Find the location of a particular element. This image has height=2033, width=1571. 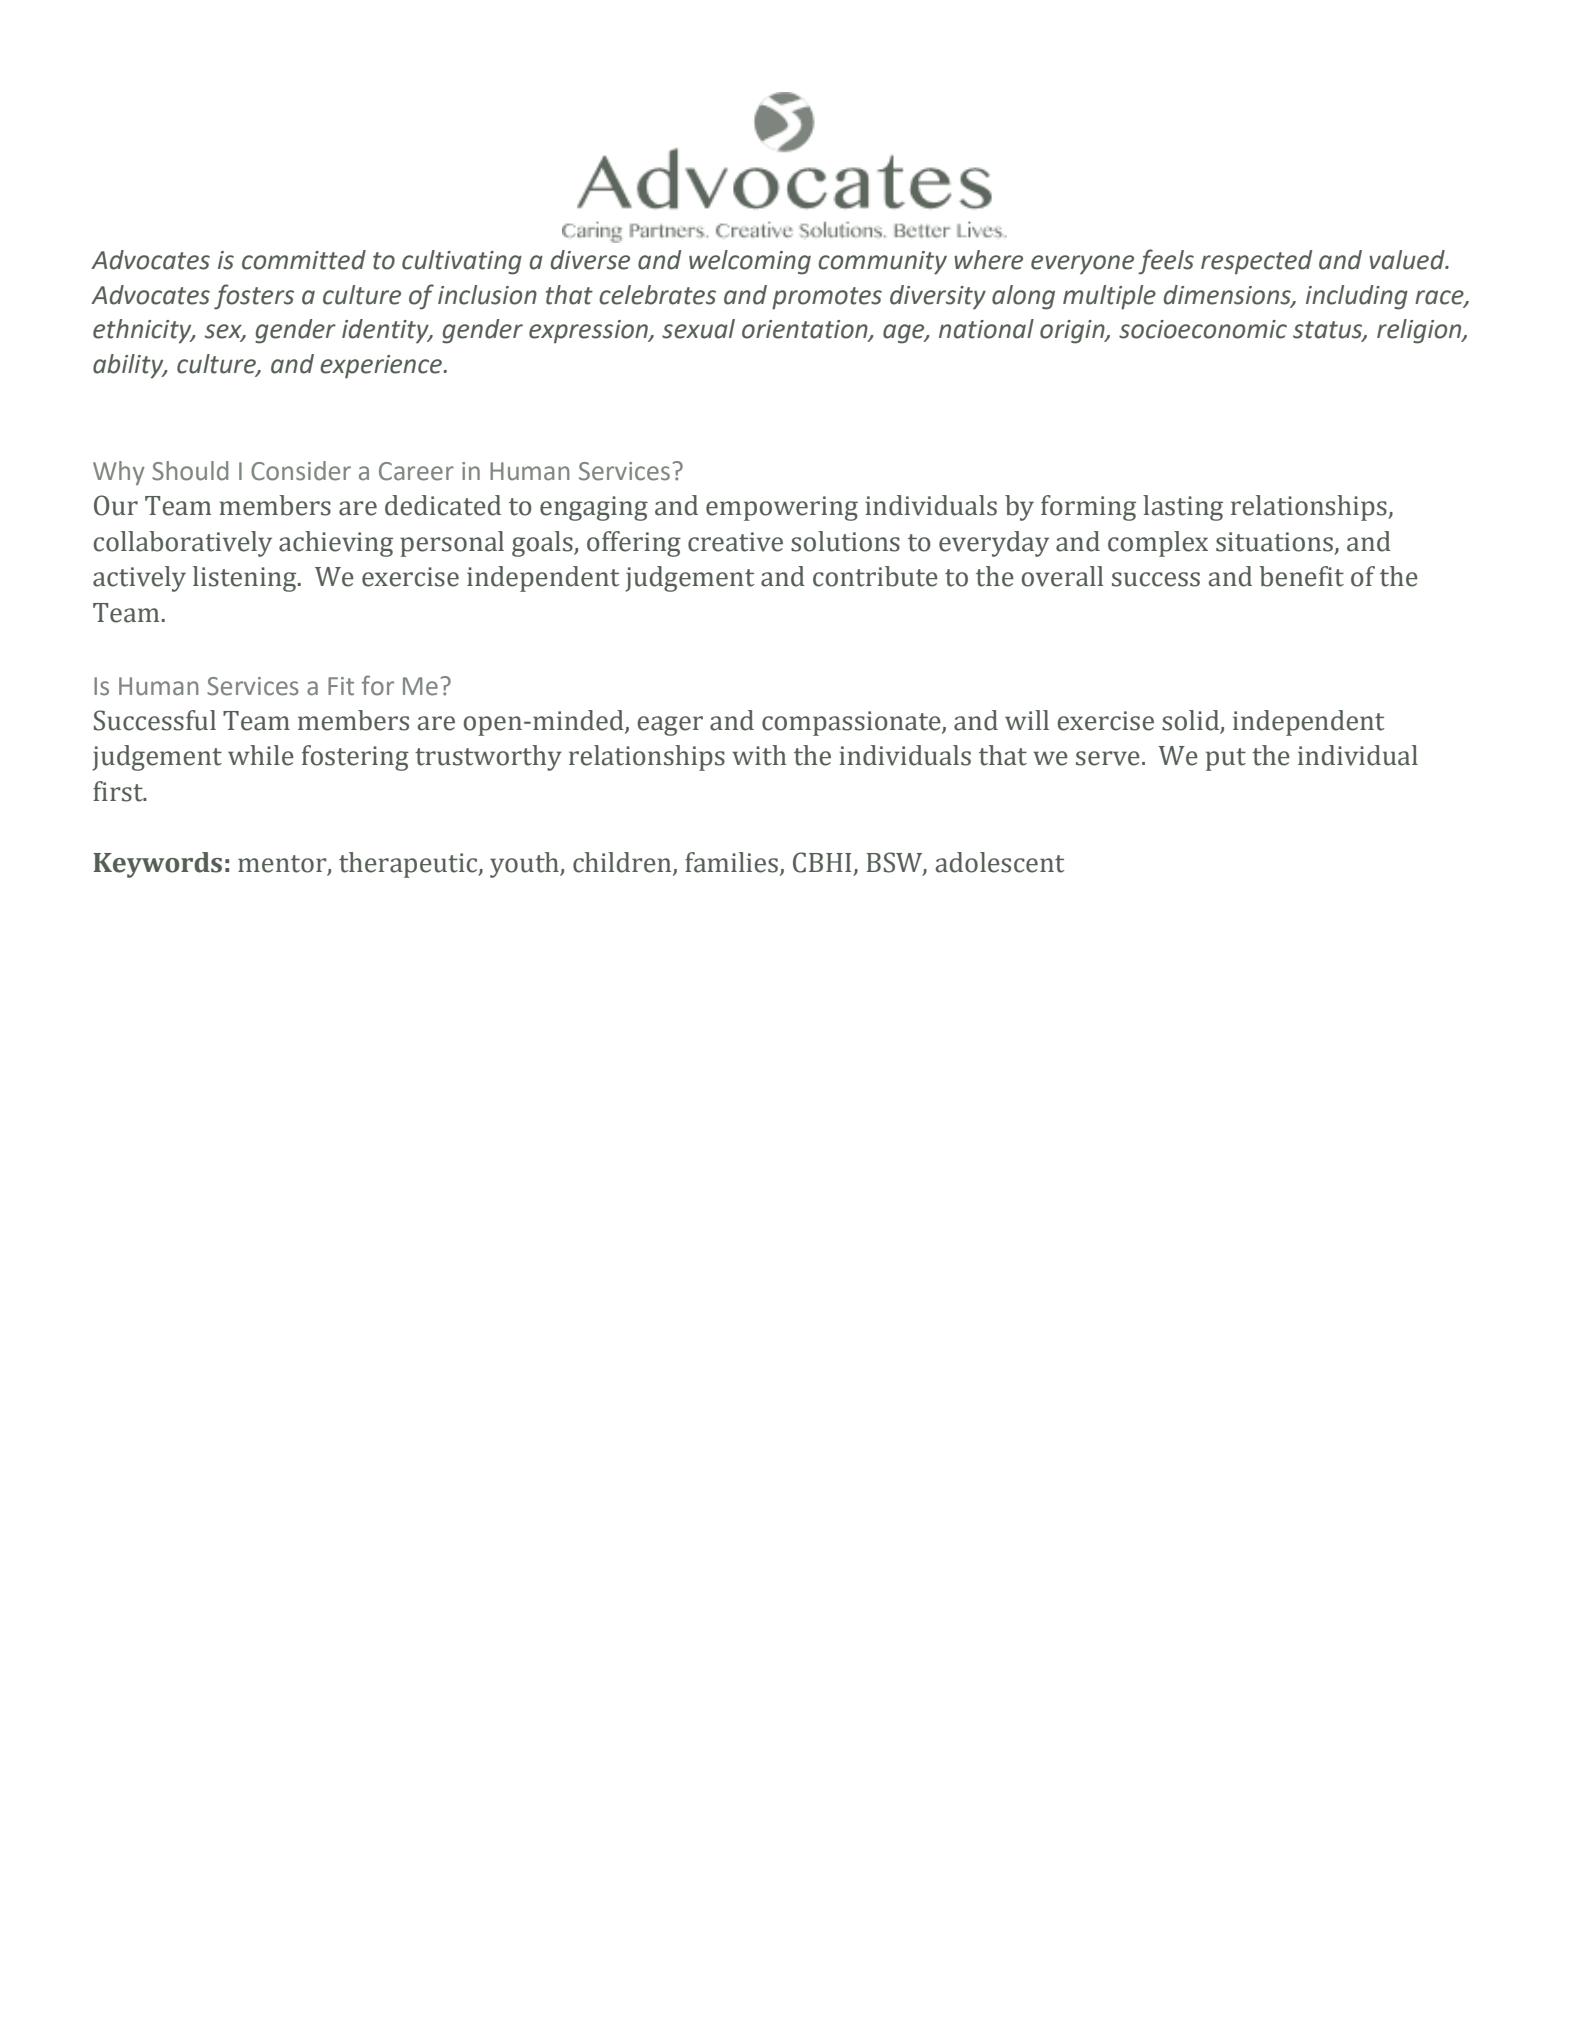

adolescent is located at coordinates (1000, 862).
